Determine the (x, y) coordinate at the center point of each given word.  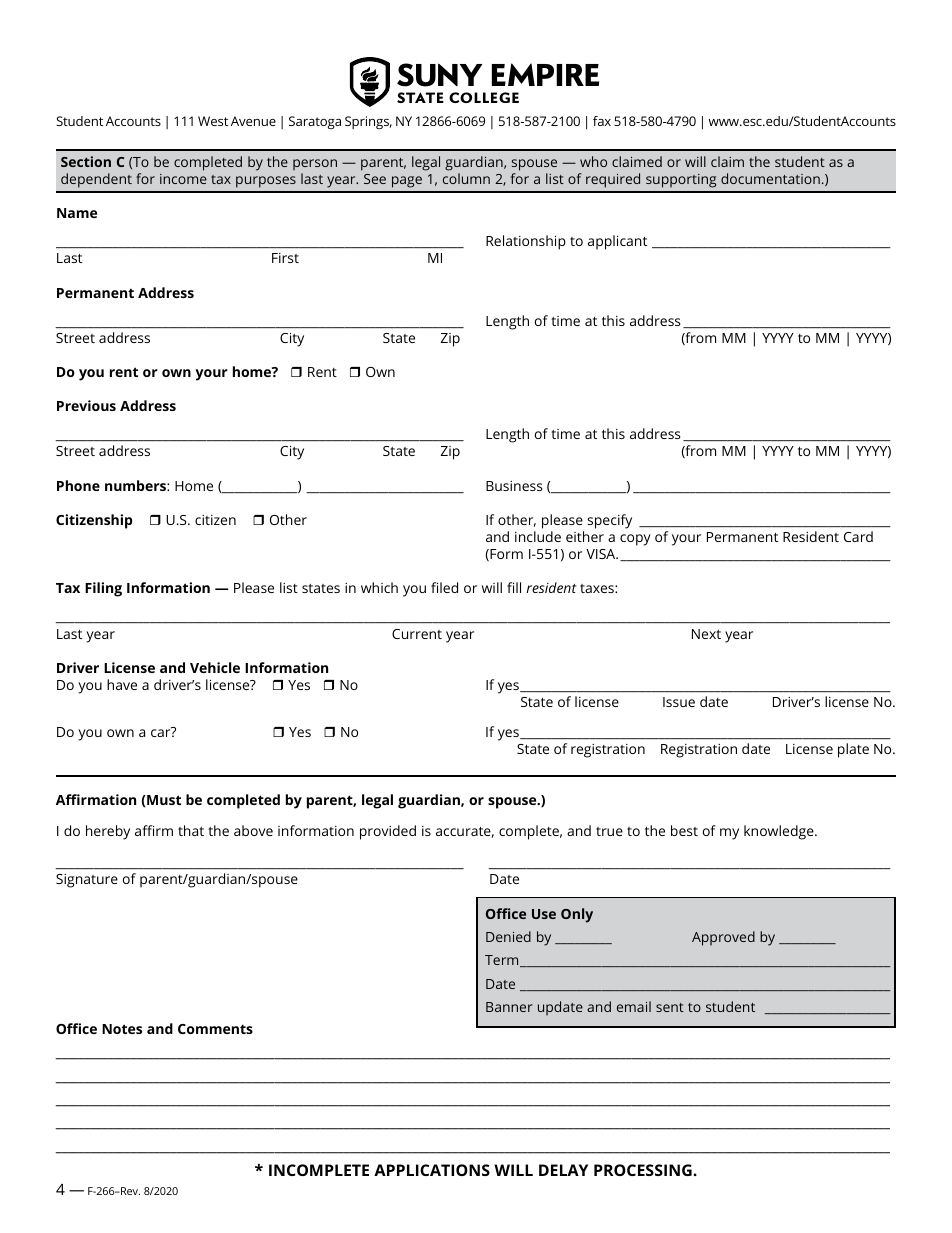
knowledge (780, 832)
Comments (215, 1029)
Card (858, 536)
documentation (770, 178)
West (213, 121)
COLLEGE (484, 97)
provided (388, 832)
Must (163, 800)
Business (514, 486)
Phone (78, 485)
